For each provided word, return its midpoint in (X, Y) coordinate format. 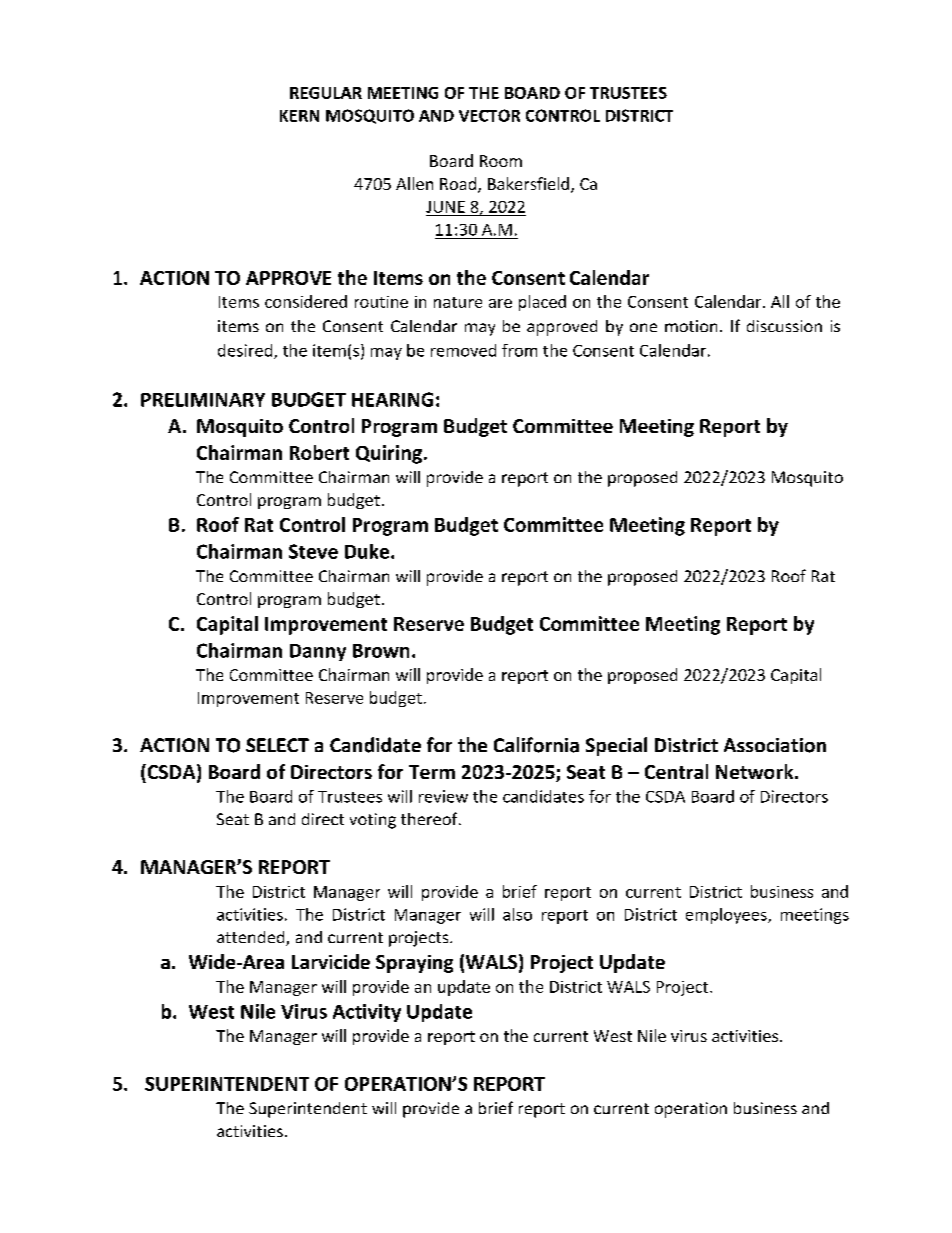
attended (252, 938)
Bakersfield (528, 183)
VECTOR (489, 115)
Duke (367, 551)
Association (775, 745)
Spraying (414, 964)
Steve (313, 551)
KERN (299, 116)
